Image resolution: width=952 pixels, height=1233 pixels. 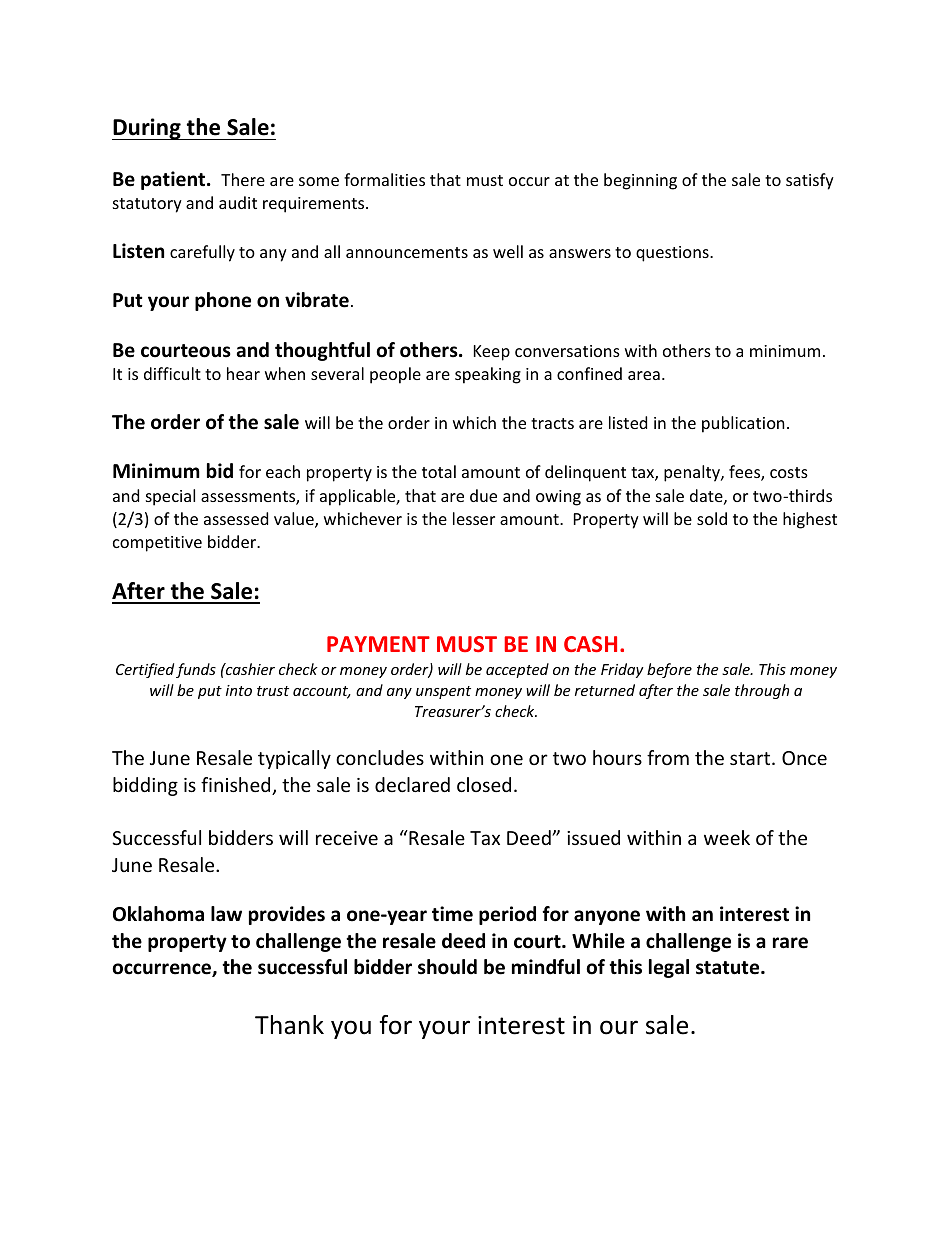 What do you see at coordinates (384, 179) in the screenshot?
I see `formalities` at bounding box center [384, 179].
